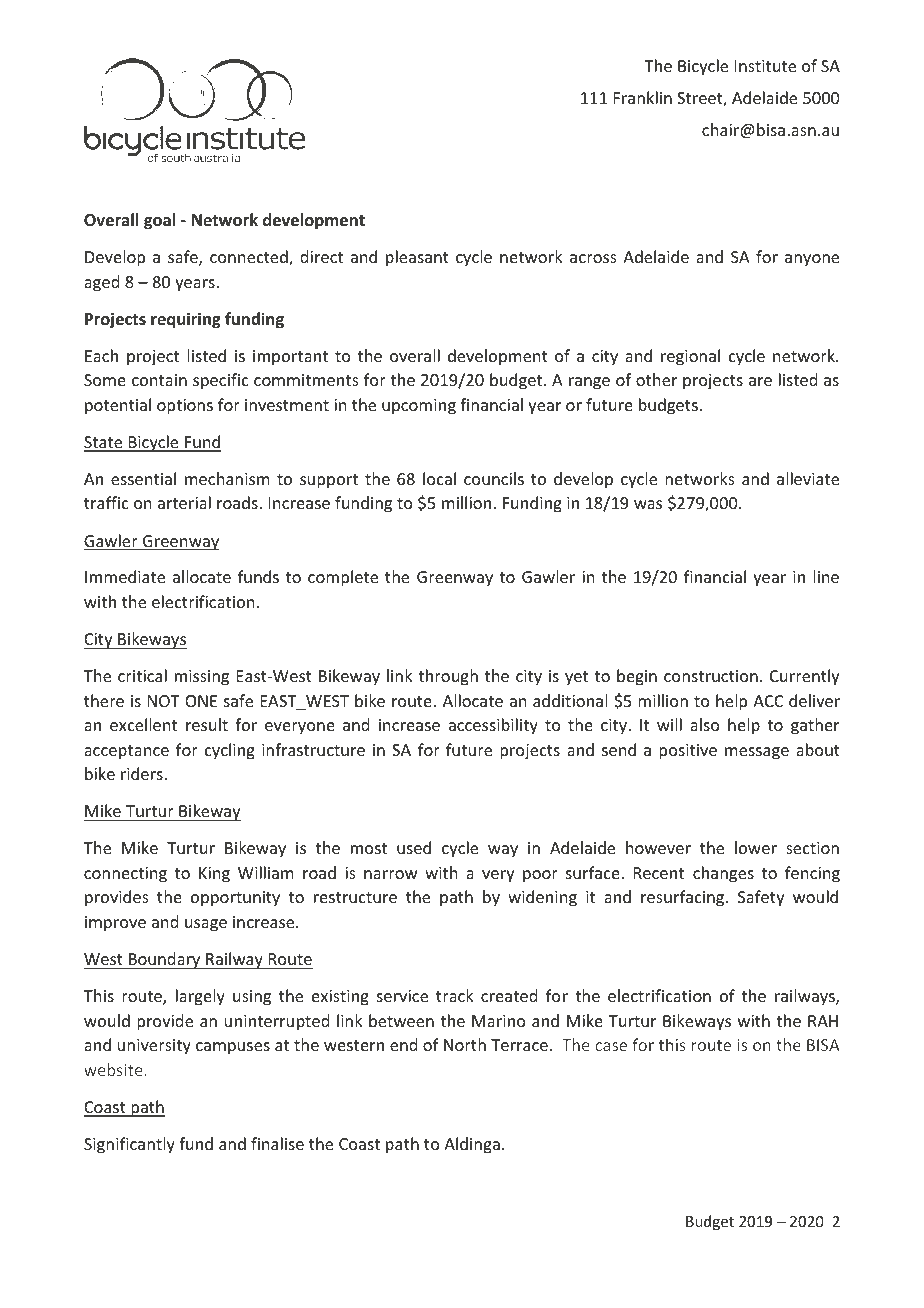 This page has width=924, height=1308. What do you see at coordinates (493, 726) in the page?
I see `accessibility` at bounding box center [493, 726].
